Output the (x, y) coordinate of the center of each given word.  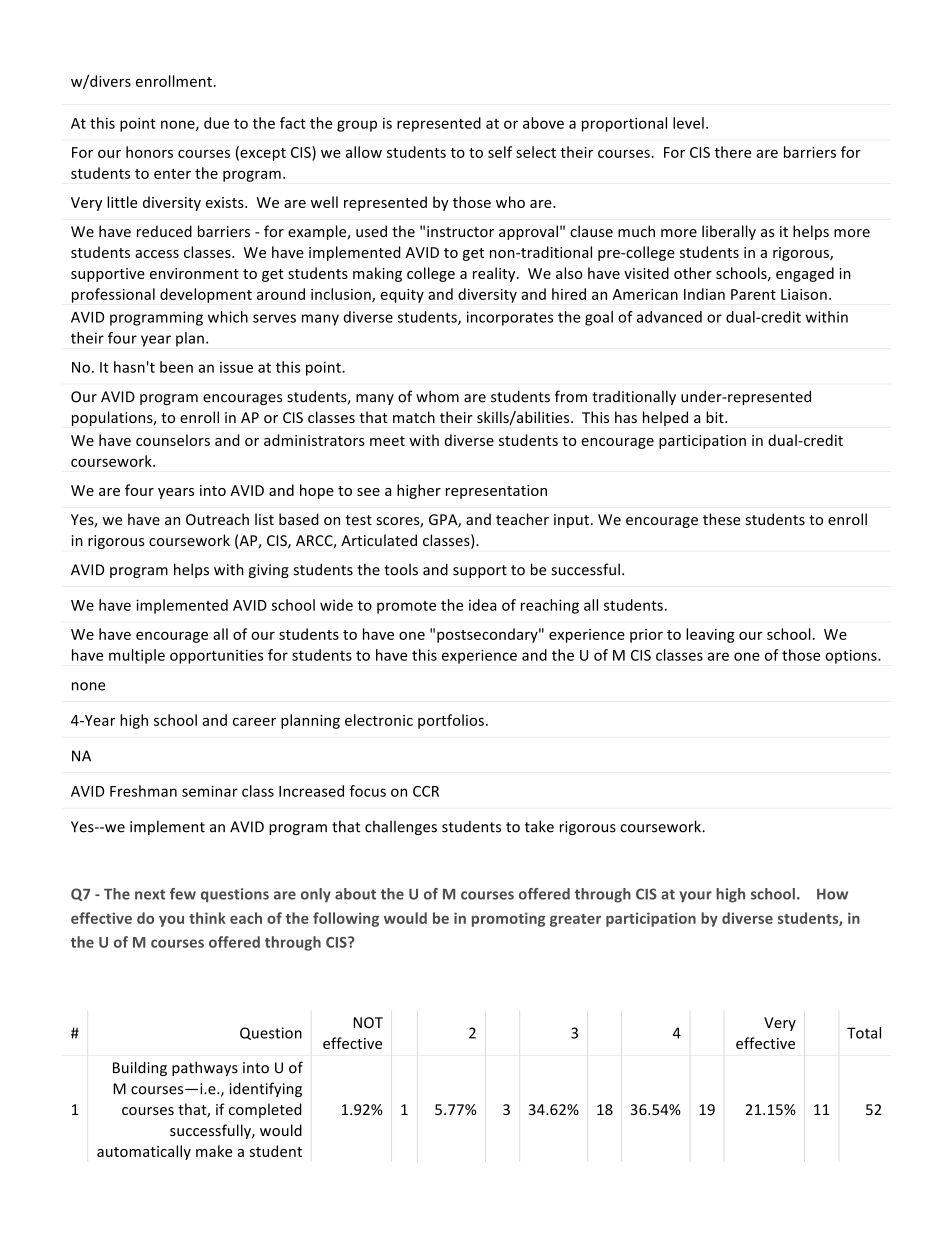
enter (172, 174)
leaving (710, 635)
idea (482, 605)
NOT (368, 1022)
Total (864, 1033)
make (214, 1151)
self (500, 152)
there (732, 152)
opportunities (216, 656)
